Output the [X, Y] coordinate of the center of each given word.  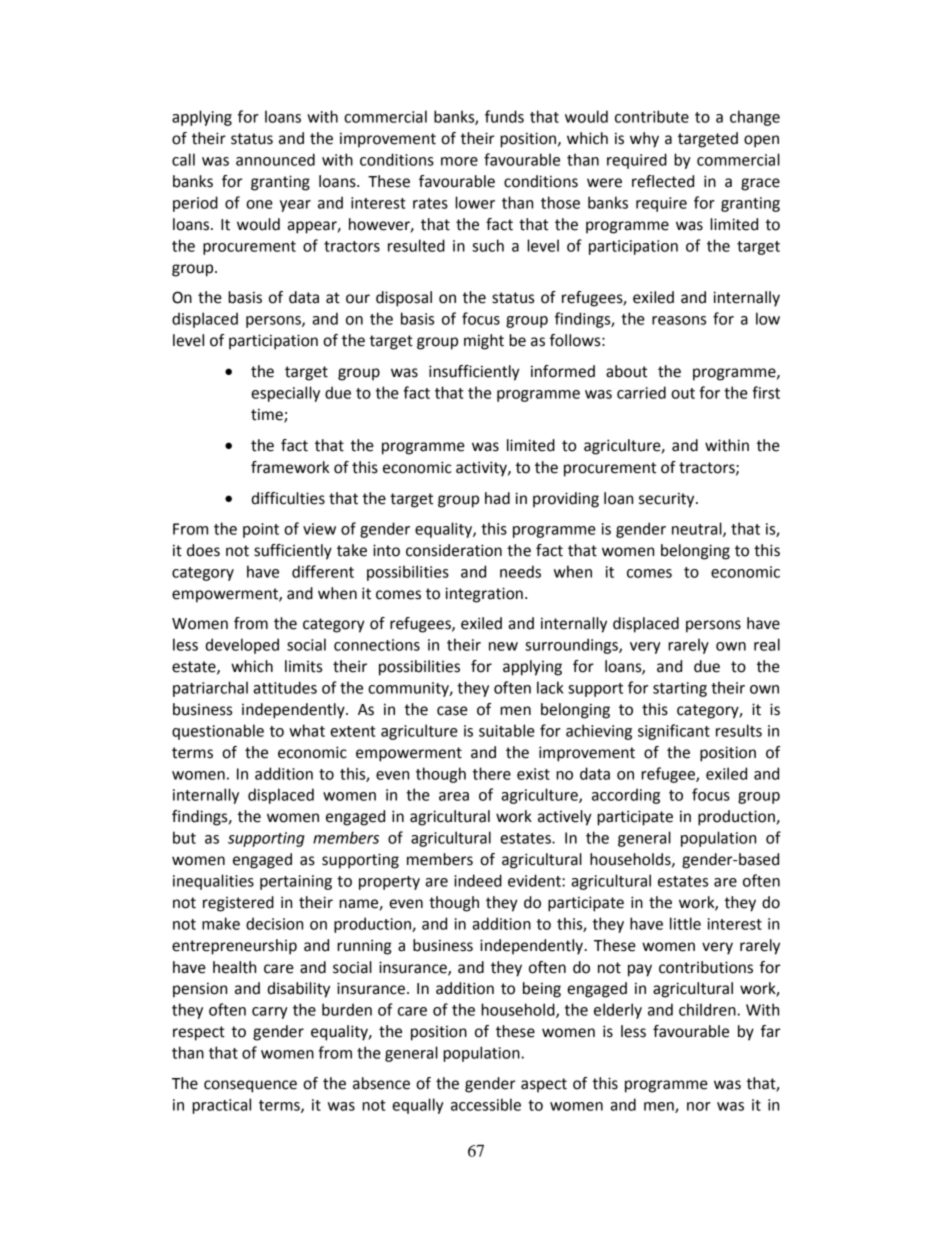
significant [674, 732]
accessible [486, 1104]
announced [275, 159]
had [497, 498]
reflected [663, 181]
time [268, 415]
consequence [250, 1086]
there [492, 773]
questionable [218, 732]
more [459, 161]
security [668, 500]
